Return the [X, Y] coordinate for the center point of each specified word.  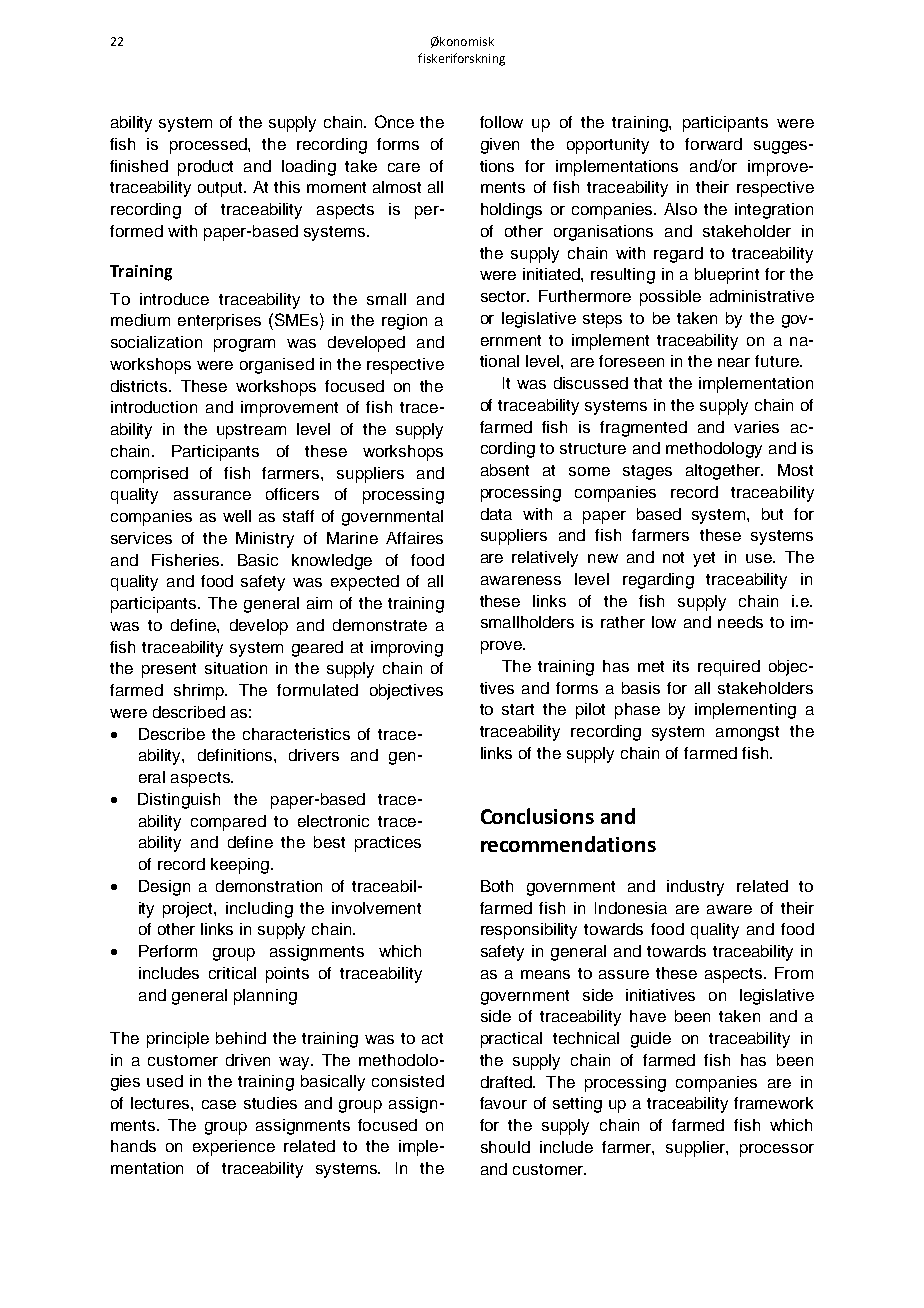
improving [407, 649]
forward [713, 144]
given [500, 146]
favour [503, 1103]
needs [740, 622]
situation [236, 668]
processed [209, 146]
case [219, 1104]
